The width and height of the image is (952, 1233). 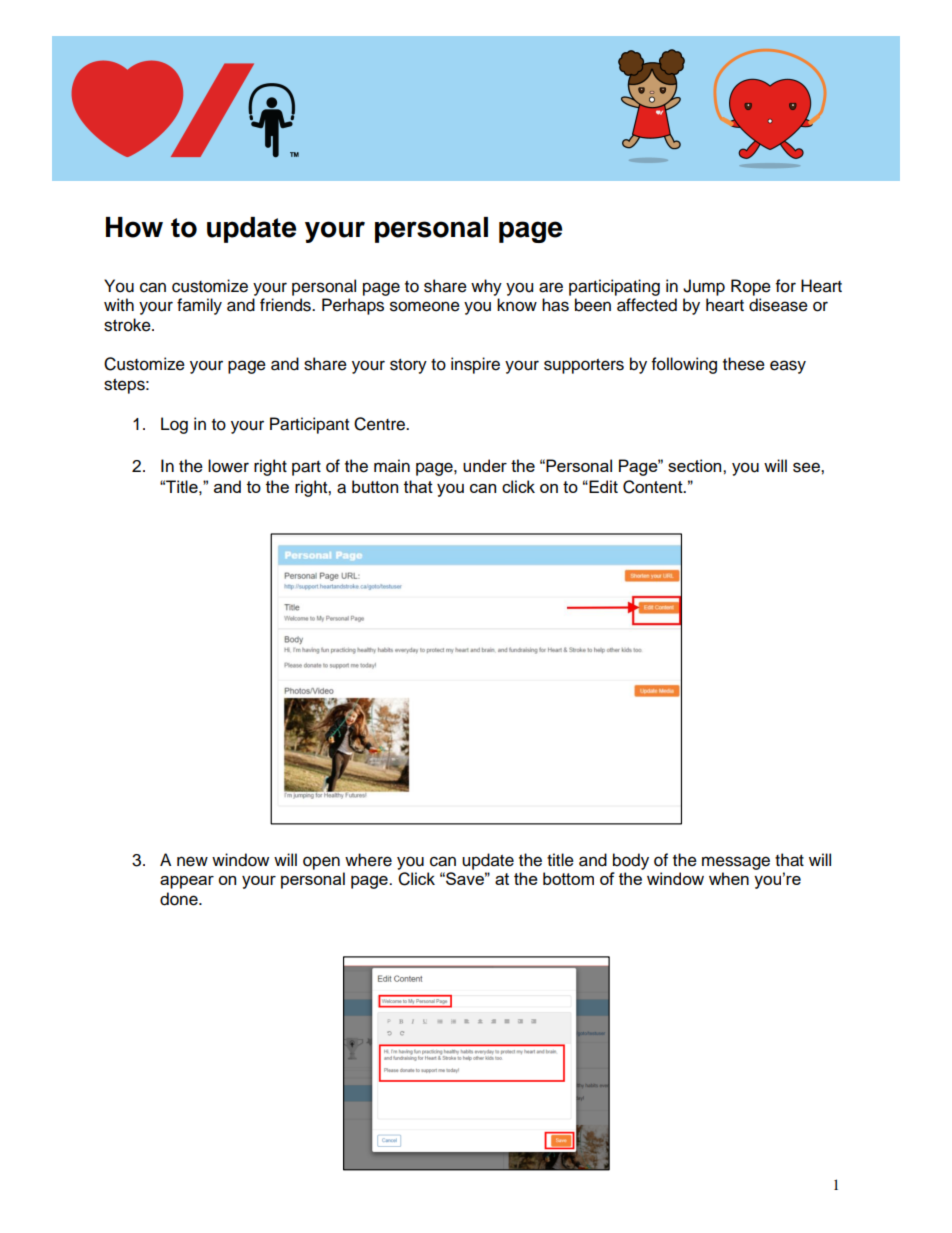 I want to click on message, so click(x=736, y=863).
